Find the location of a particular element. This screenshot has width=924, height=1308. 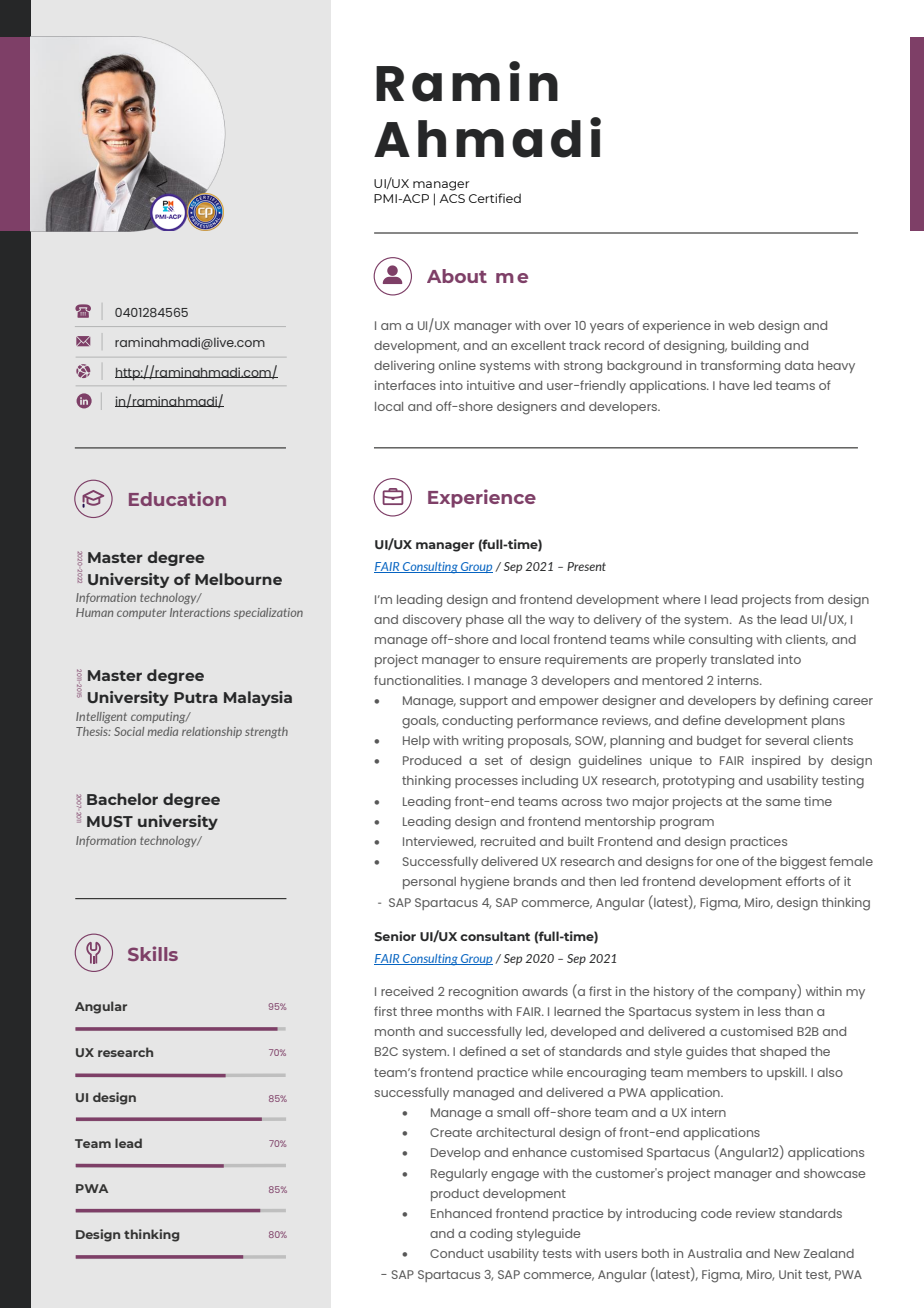

ACS is located at coordinates (452, 198).
